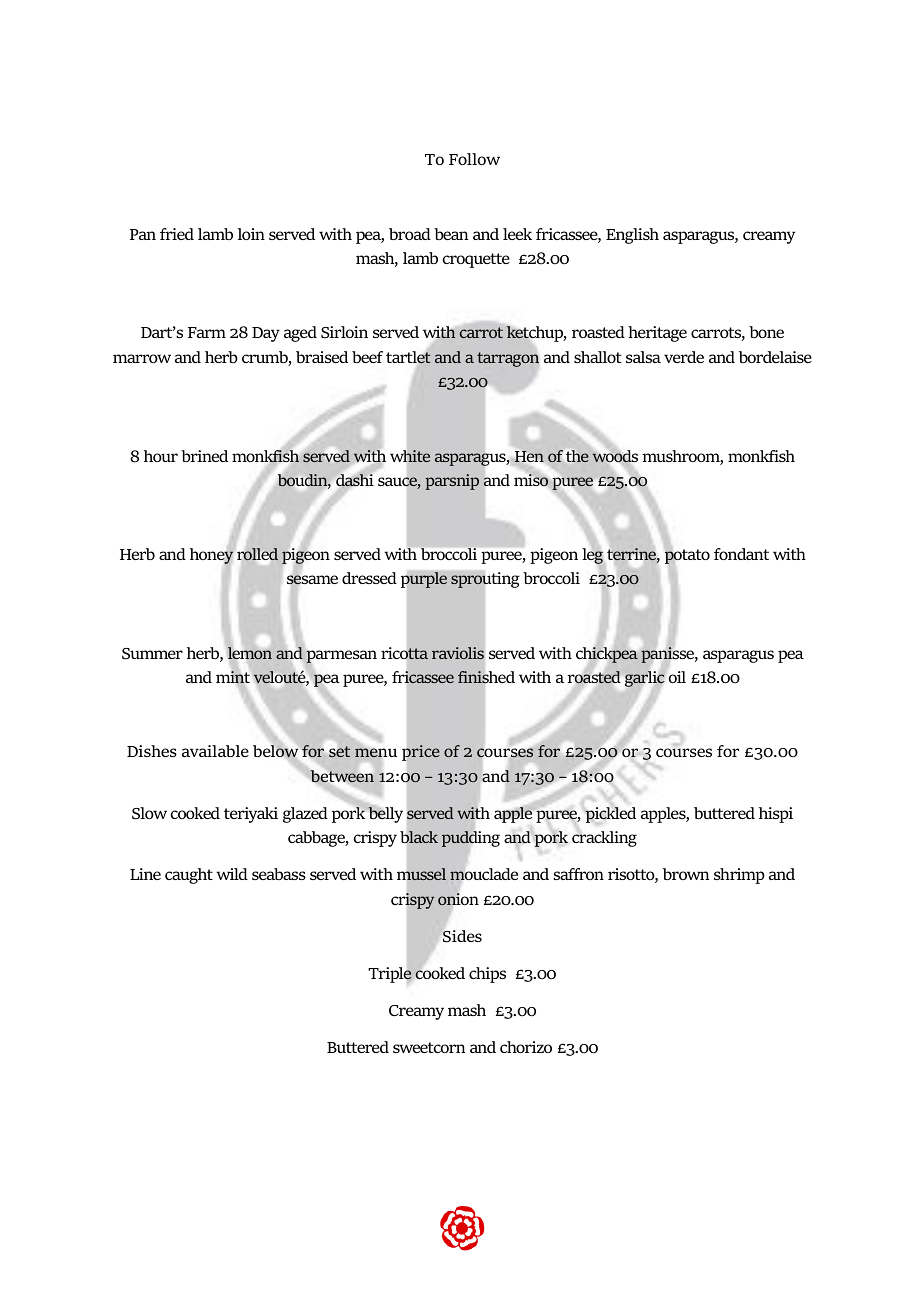 This page has width=924, height=1308. What do you see at coordinates (610, 815) in the page?
I see `pickled` at bounding box center [610, 815].
